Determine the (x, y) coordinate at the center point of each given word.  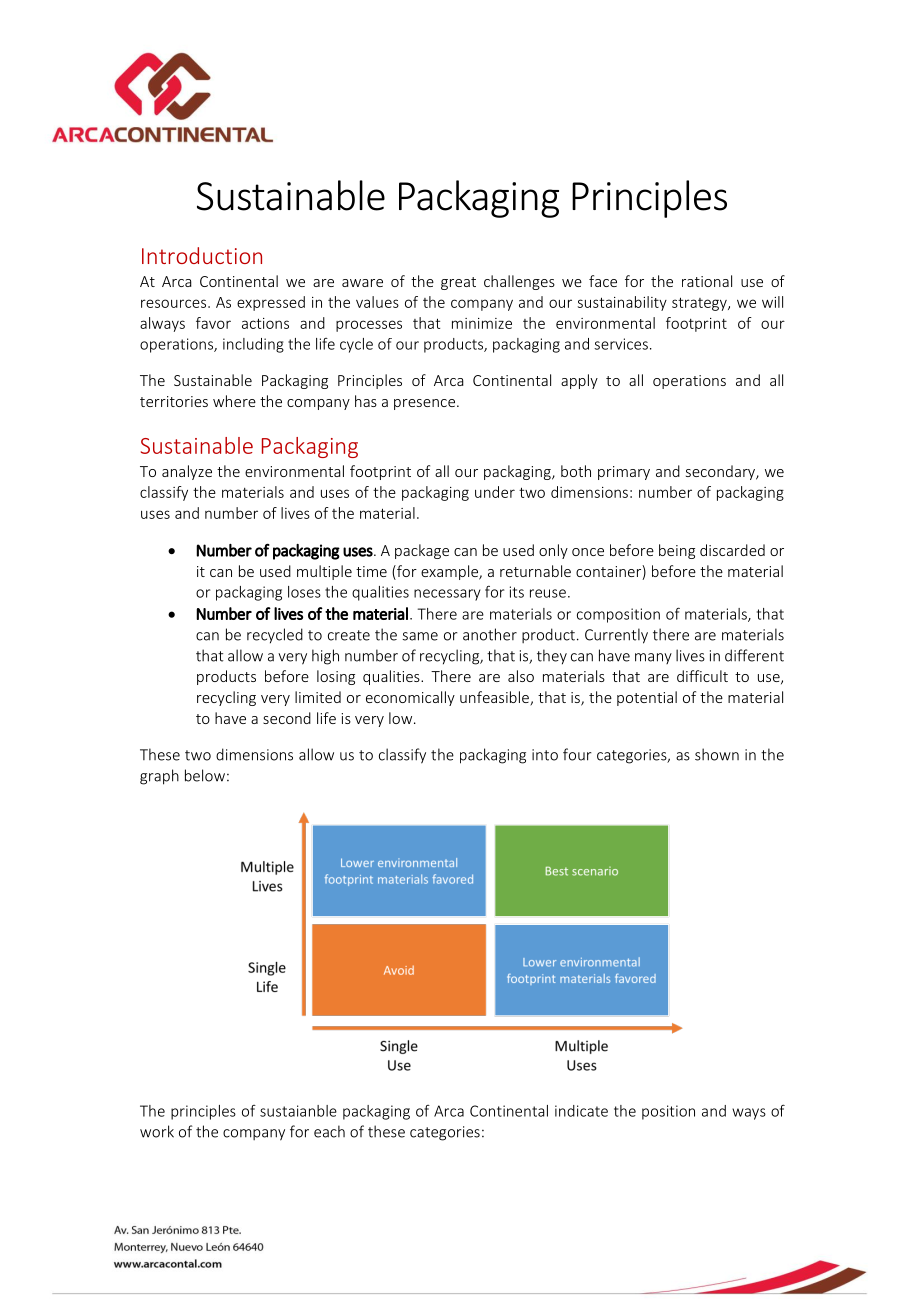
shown (717, 754)
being (677, 551)
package (422, 551)
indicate (581, 1111)
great (458, 283)
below (205, 775)
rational (707, 281)
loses (304, 592)
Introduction (202, 255)
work (157, 1131)
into (545, 755)
